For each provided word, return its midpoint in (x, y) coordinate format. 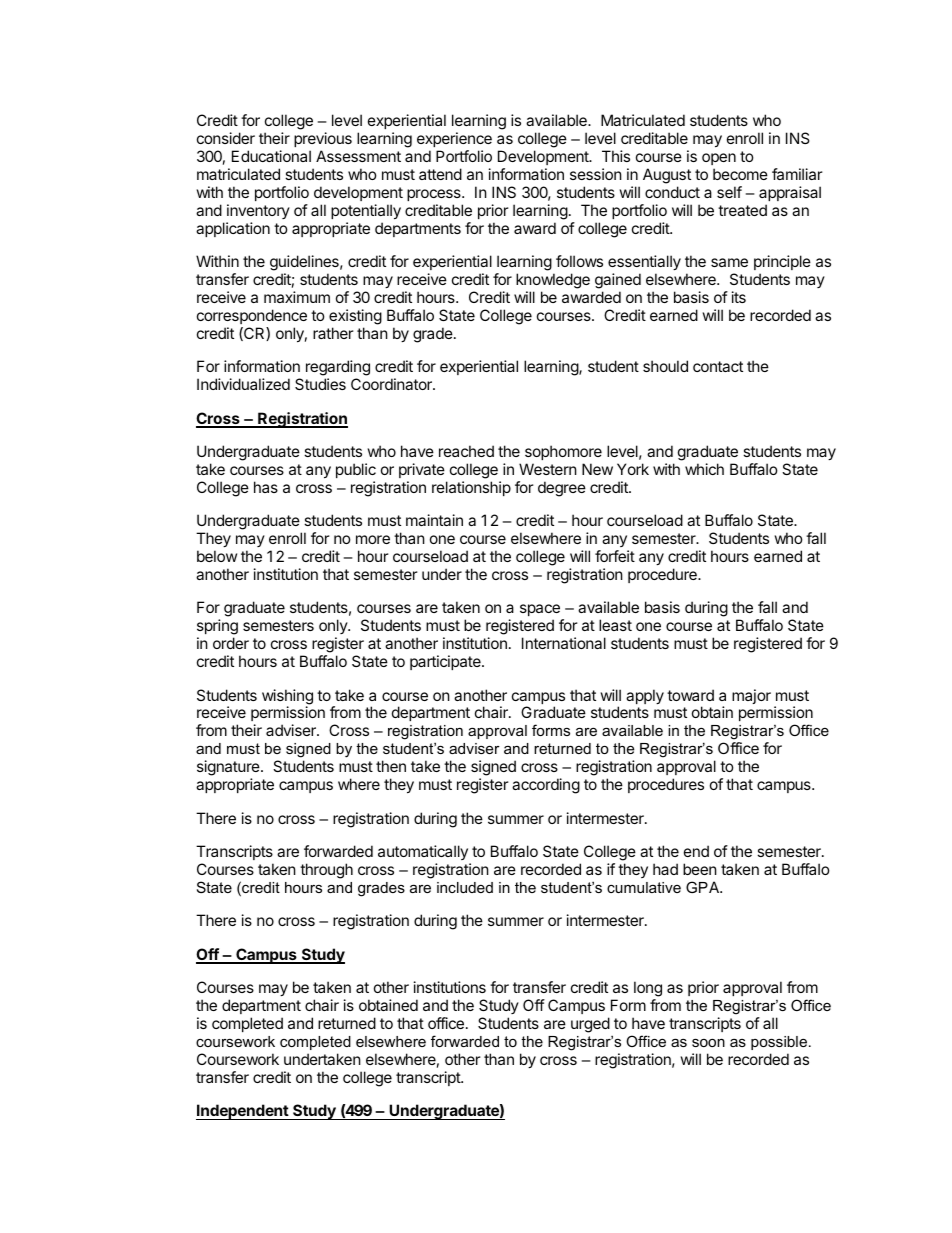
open (719, 159)
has (266, 487)
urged (590, 1025)
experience (454, 139)
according (546, 786)
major (751, 696)
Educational (271, 156)
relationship (471, 488)
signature (229, 769)
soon (708, 1042)
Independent (243, 1112)
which (704, 469)
